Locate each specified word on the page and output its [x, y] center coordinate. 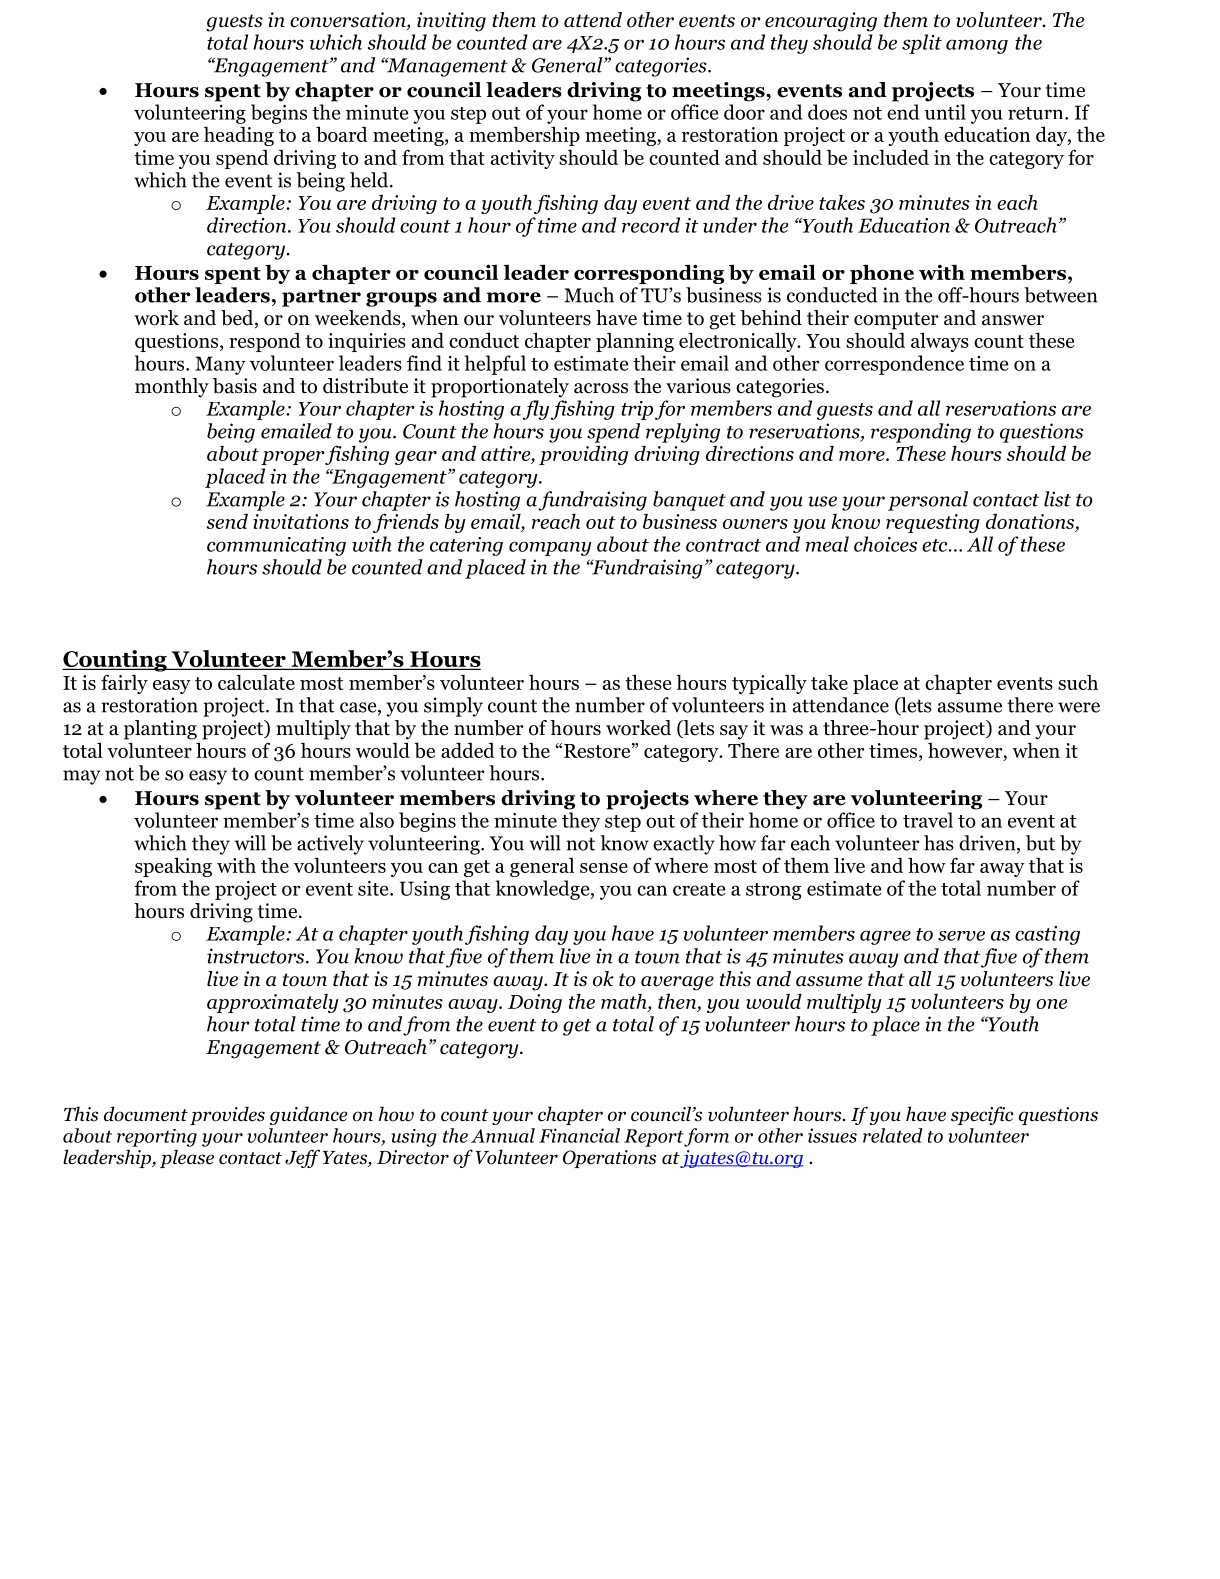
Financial [579, 1135]
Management [446, 67]
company [550, 548]
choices [885, 544]
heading [239, 136]
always [940, 342]
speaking [173, 867]
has [939, 843]
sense [604, 868]
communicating [276, 546]
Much [589, 295]
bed [238, 319]
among [977, 46]
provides [227, 1115]
